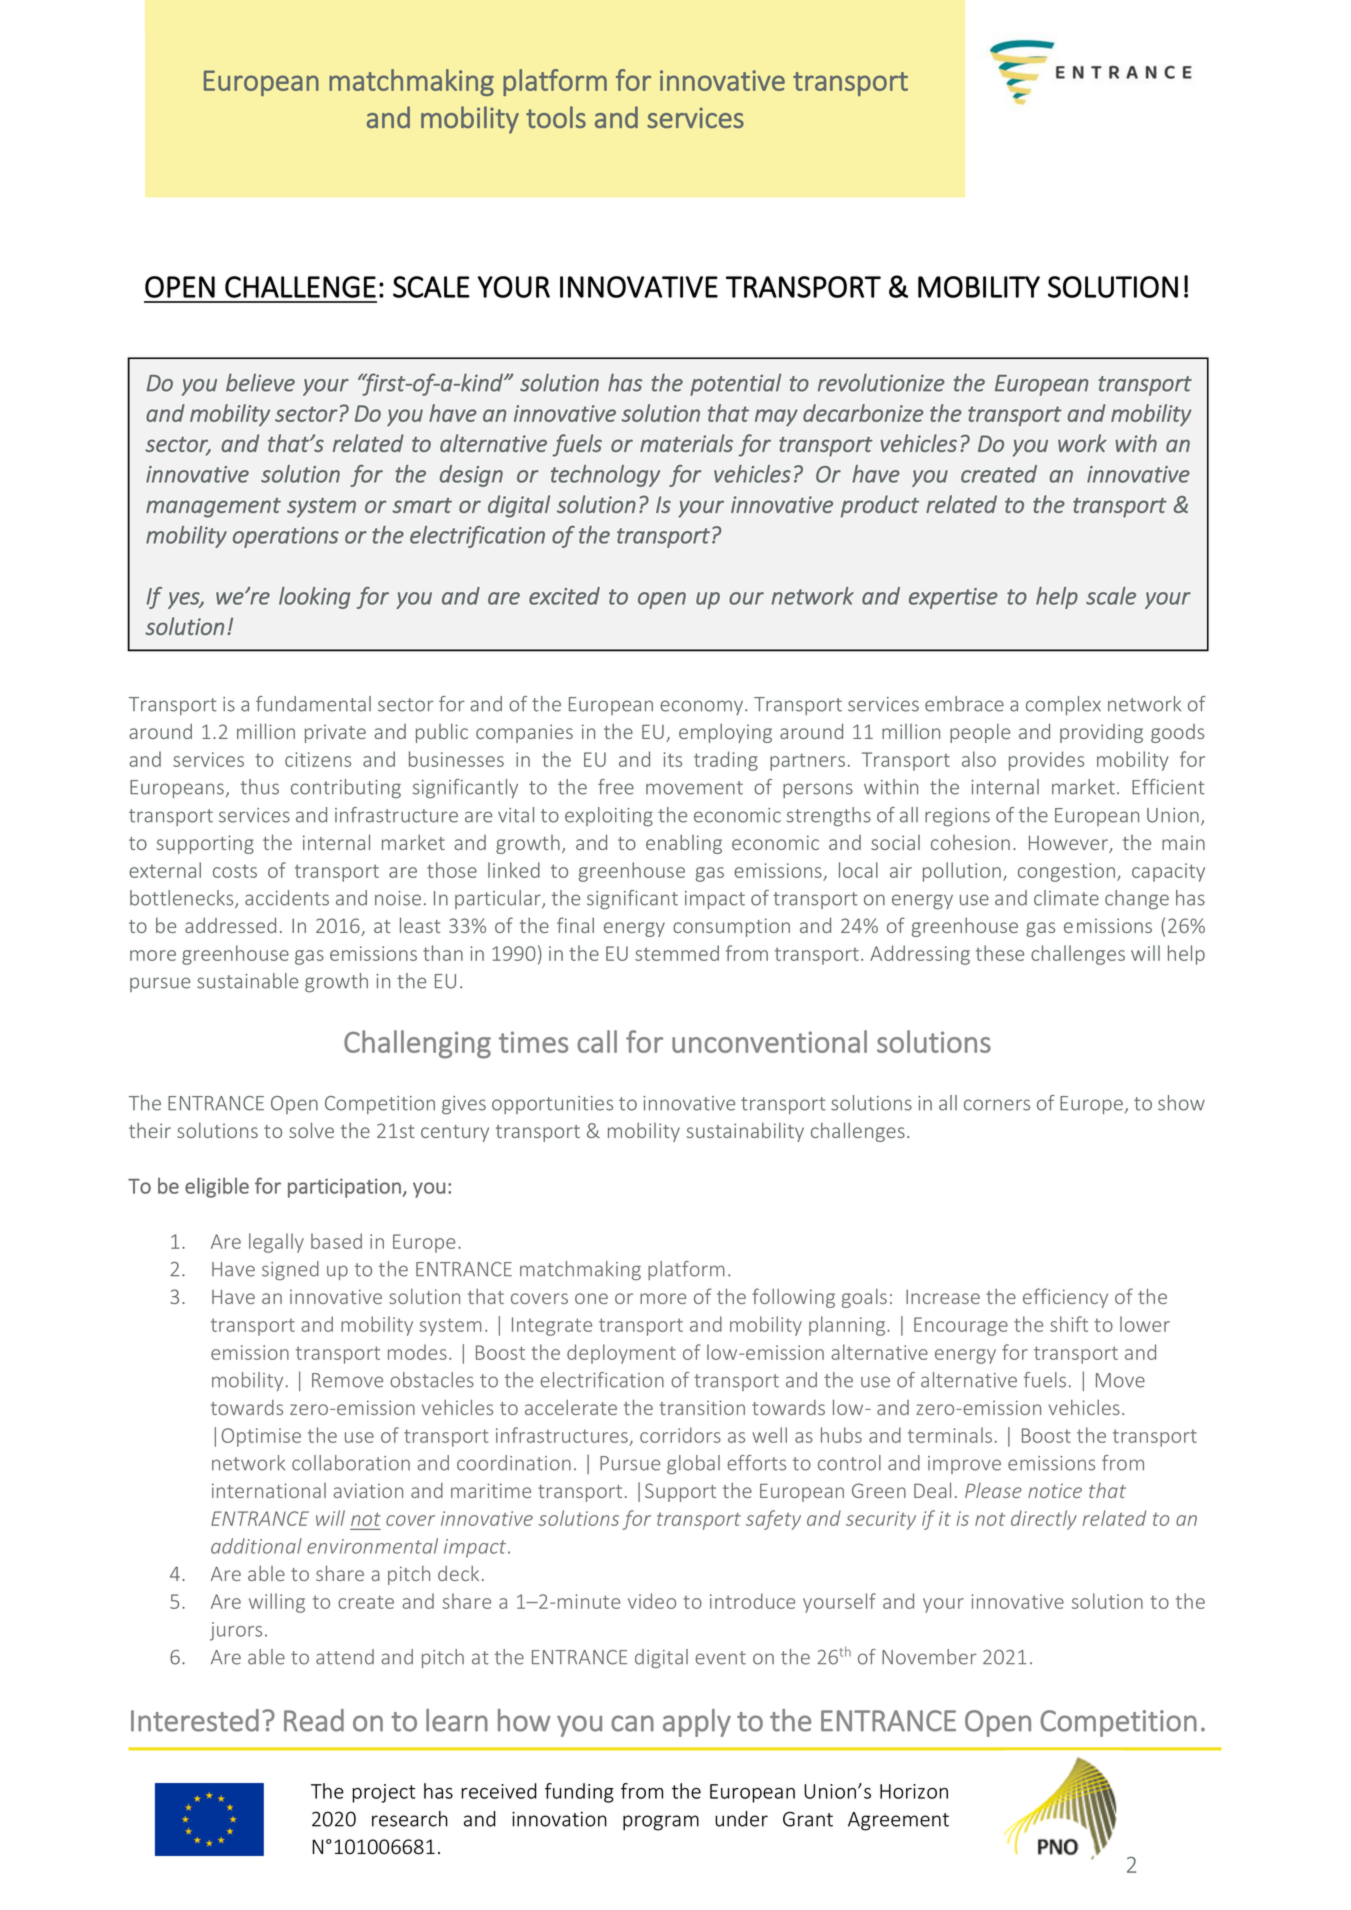 The height and width of the screenshot is (1910, 1351). What do you see at coordinates (1063, 705) in the screenshot?
I see `complex` at bounding box center [1063, 705].
